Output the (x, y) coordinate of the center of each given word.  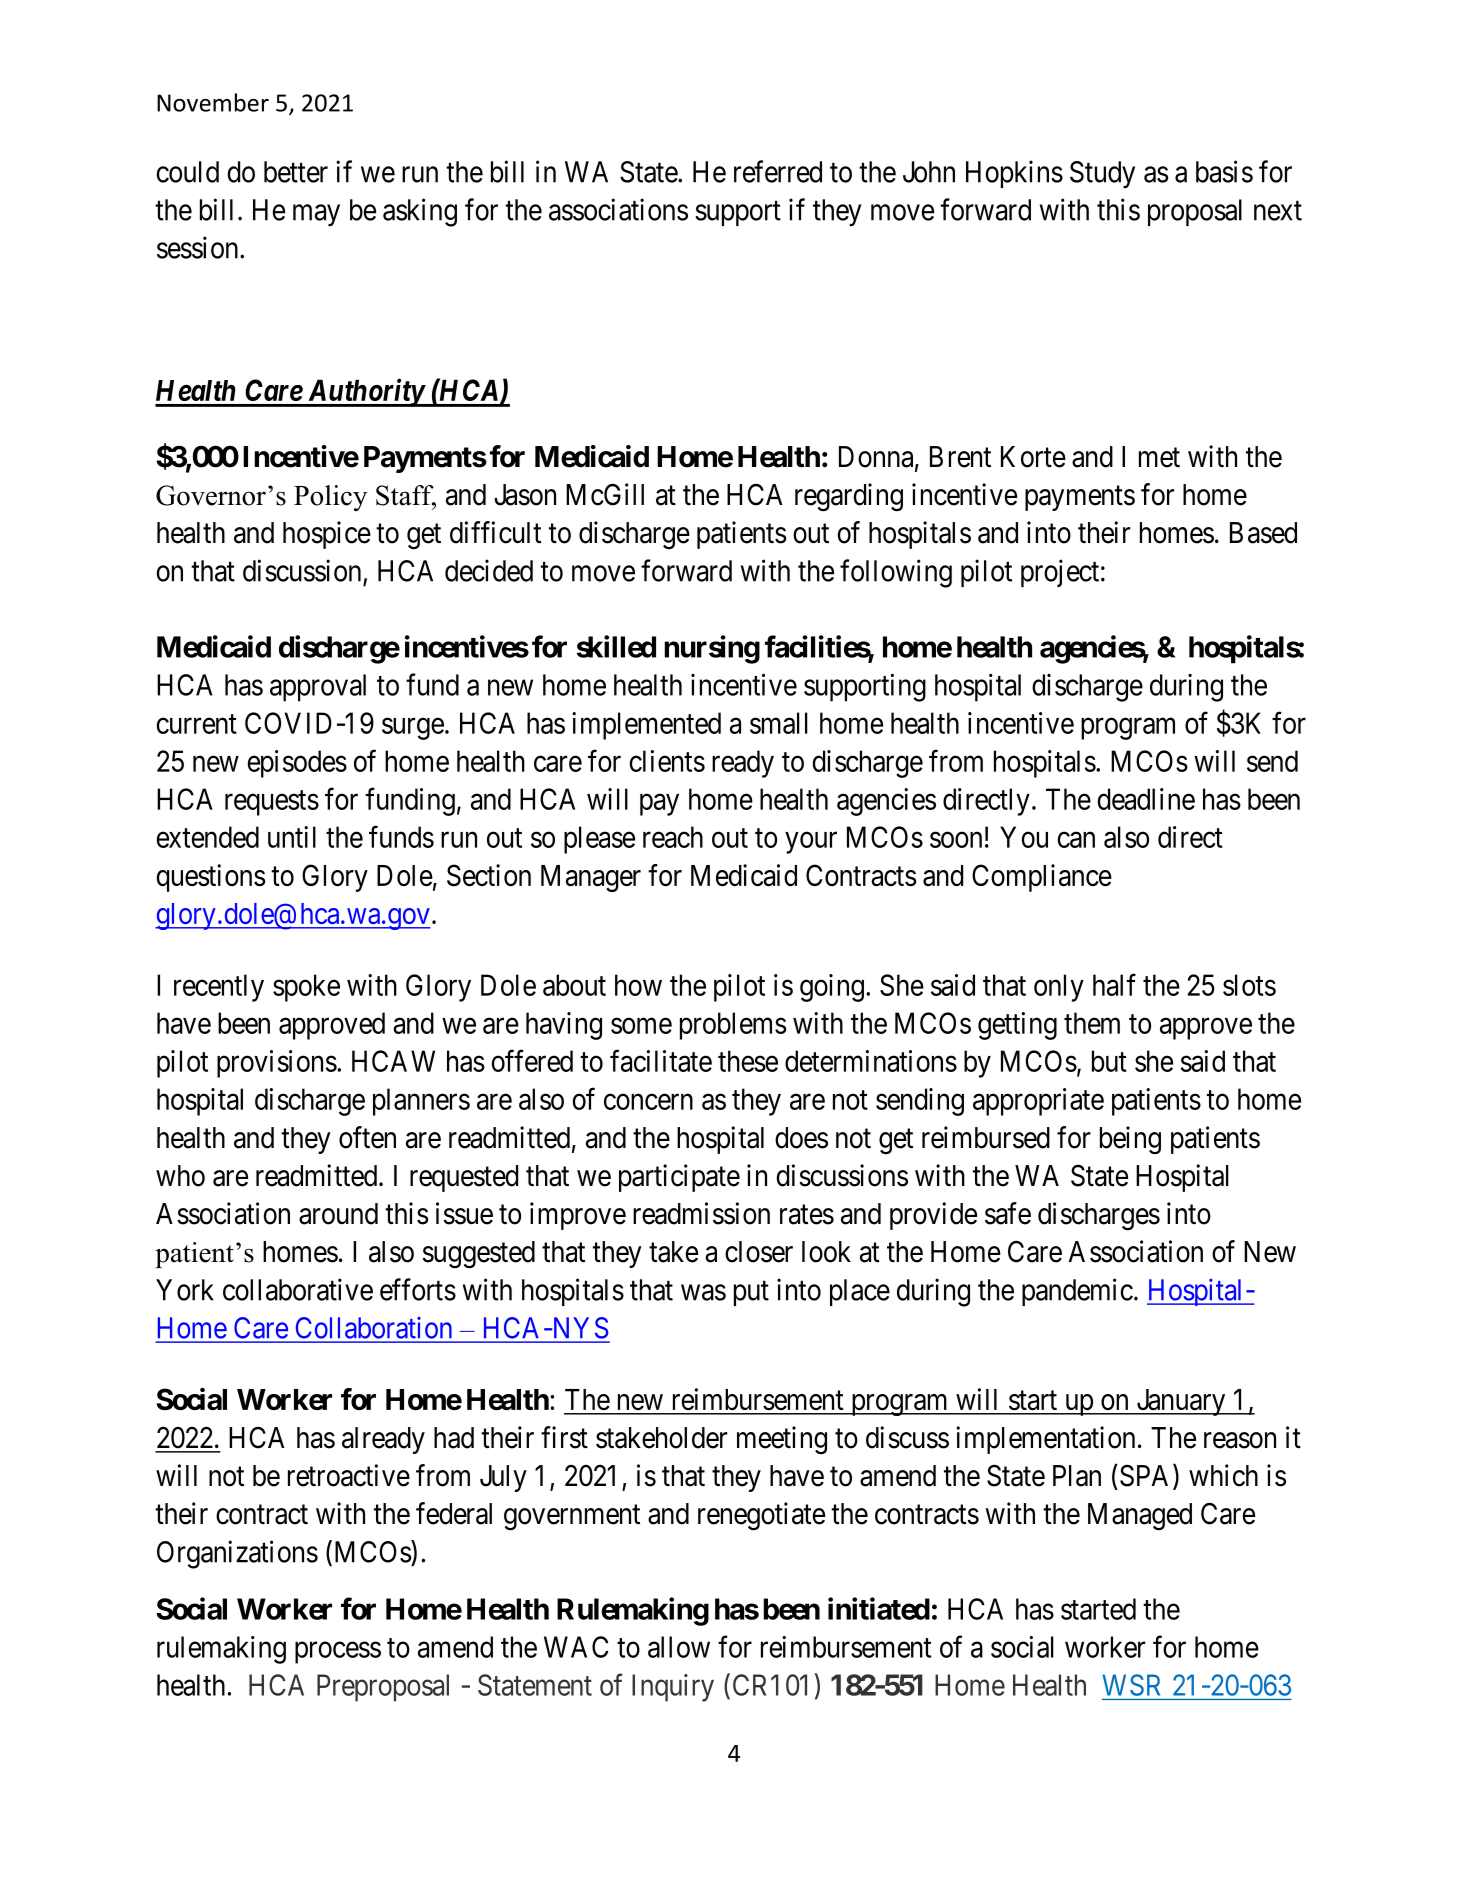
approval (318, 688)
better (296, 172)
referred (778, 171)
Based (1263, 533)
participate (679, 1178)
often (367, 1137)
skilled (616, 646)
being (1130, 1140)
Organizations (237, 1554)
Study (1102, 175)
